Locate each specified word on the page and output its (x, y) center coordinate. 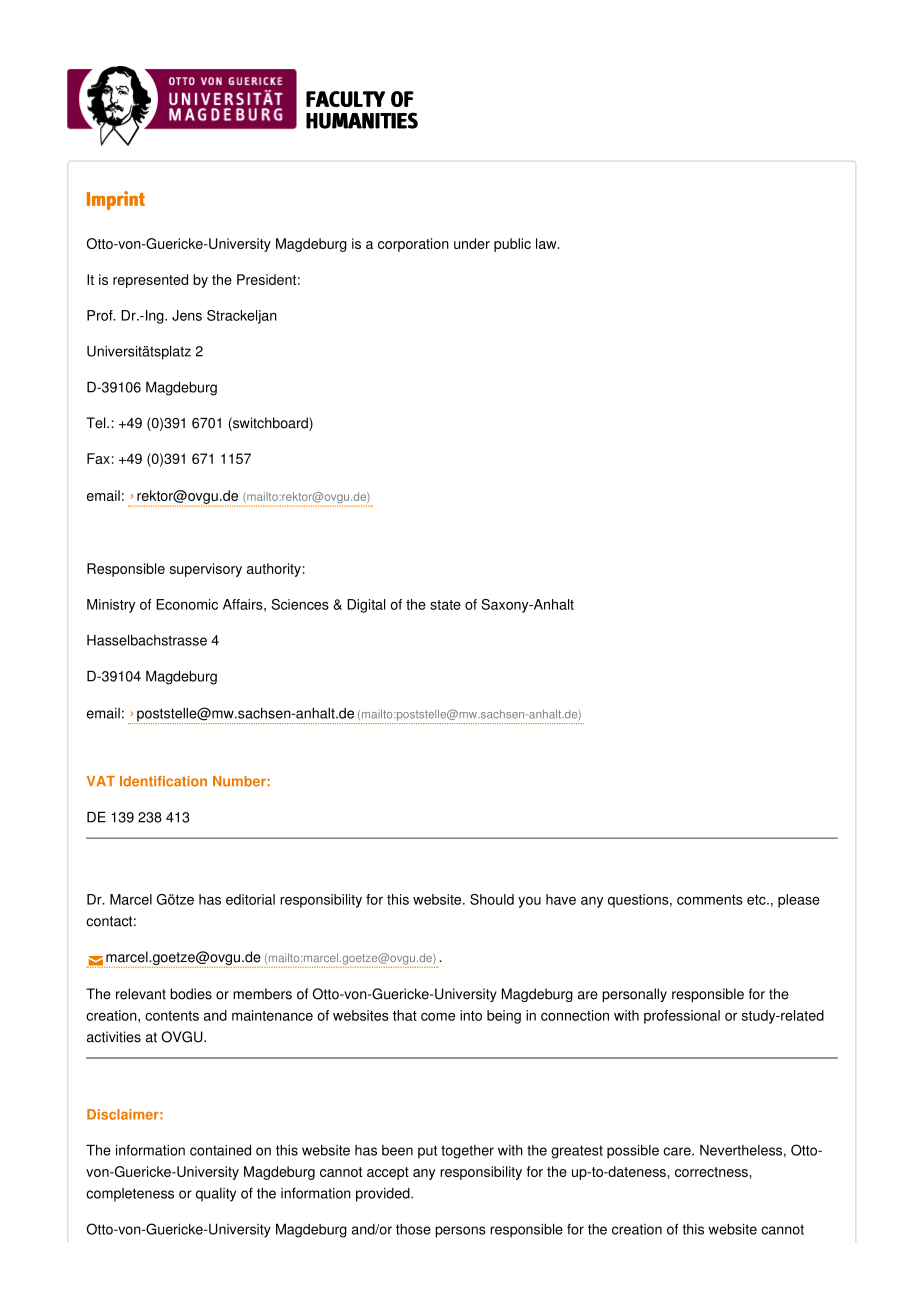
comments (710, 900)
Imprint (116, 200)
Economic (187, 604)
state (445, 605)
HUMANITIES (362, 120)
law (547, 243)
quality (216, 1195)
